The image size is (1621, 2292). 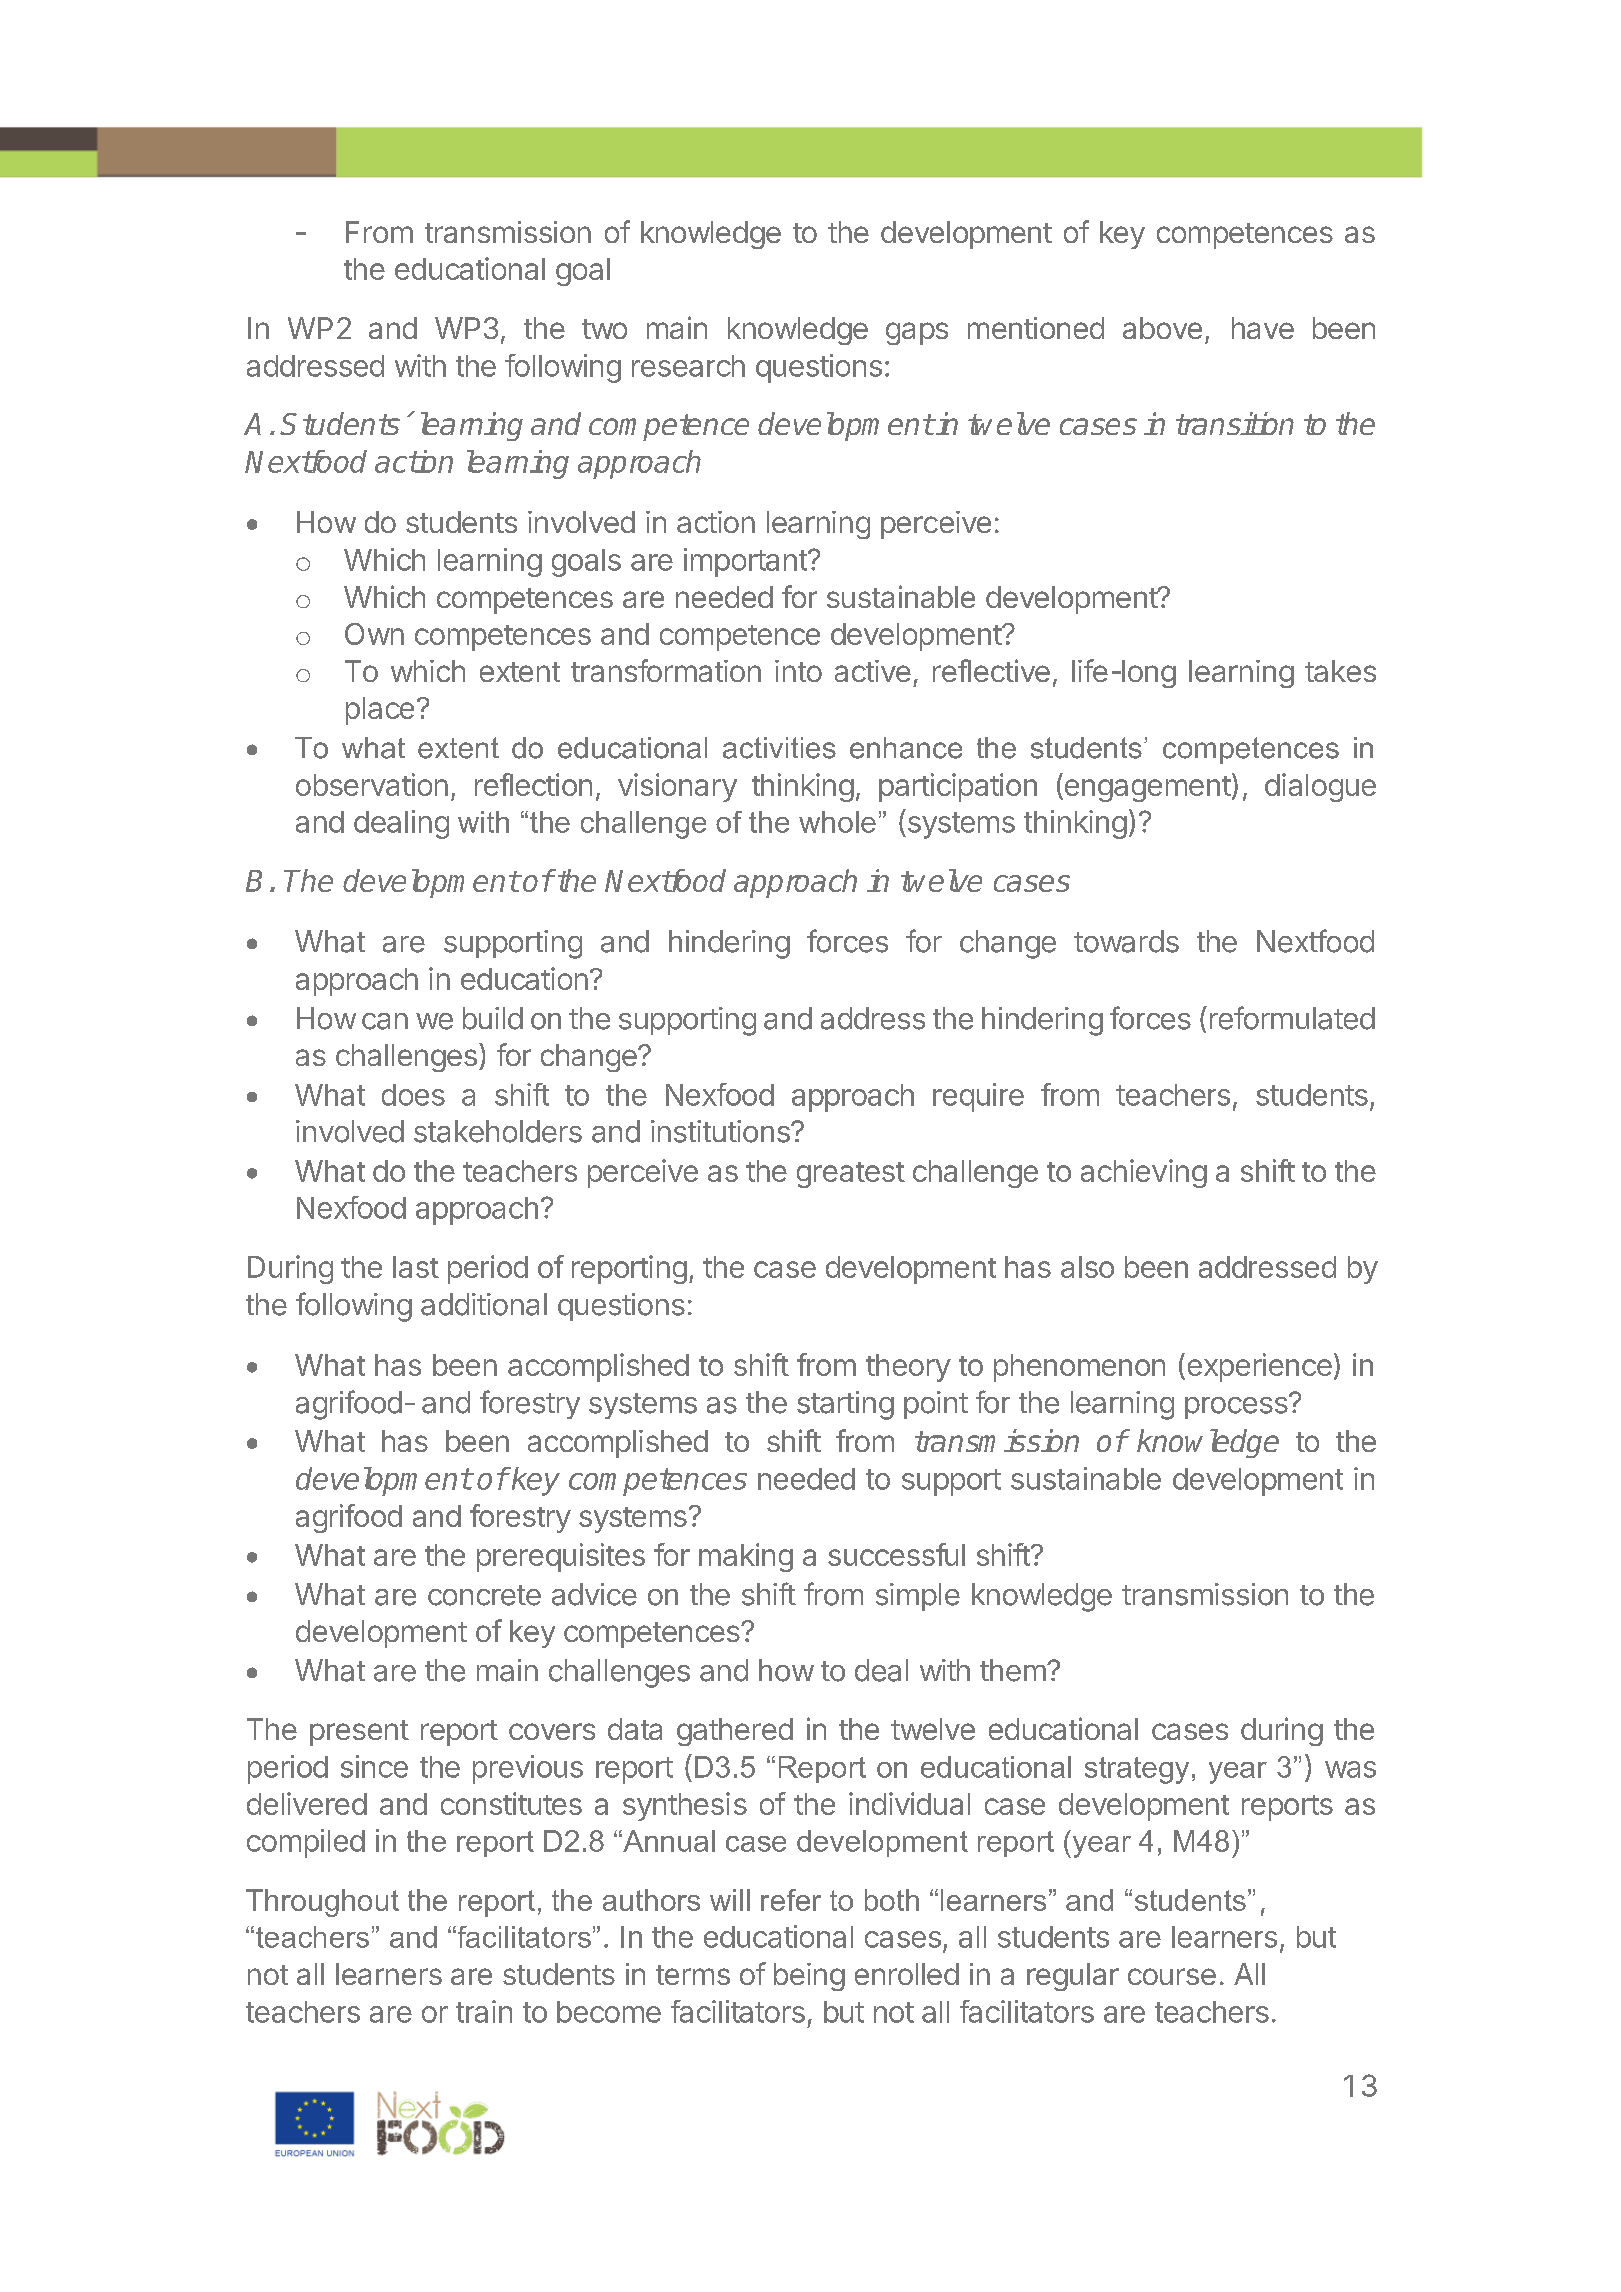 What do you see at coordinates (385, 1021) in the screenshot?
I see `can` at bounding box center [385, 1021].
